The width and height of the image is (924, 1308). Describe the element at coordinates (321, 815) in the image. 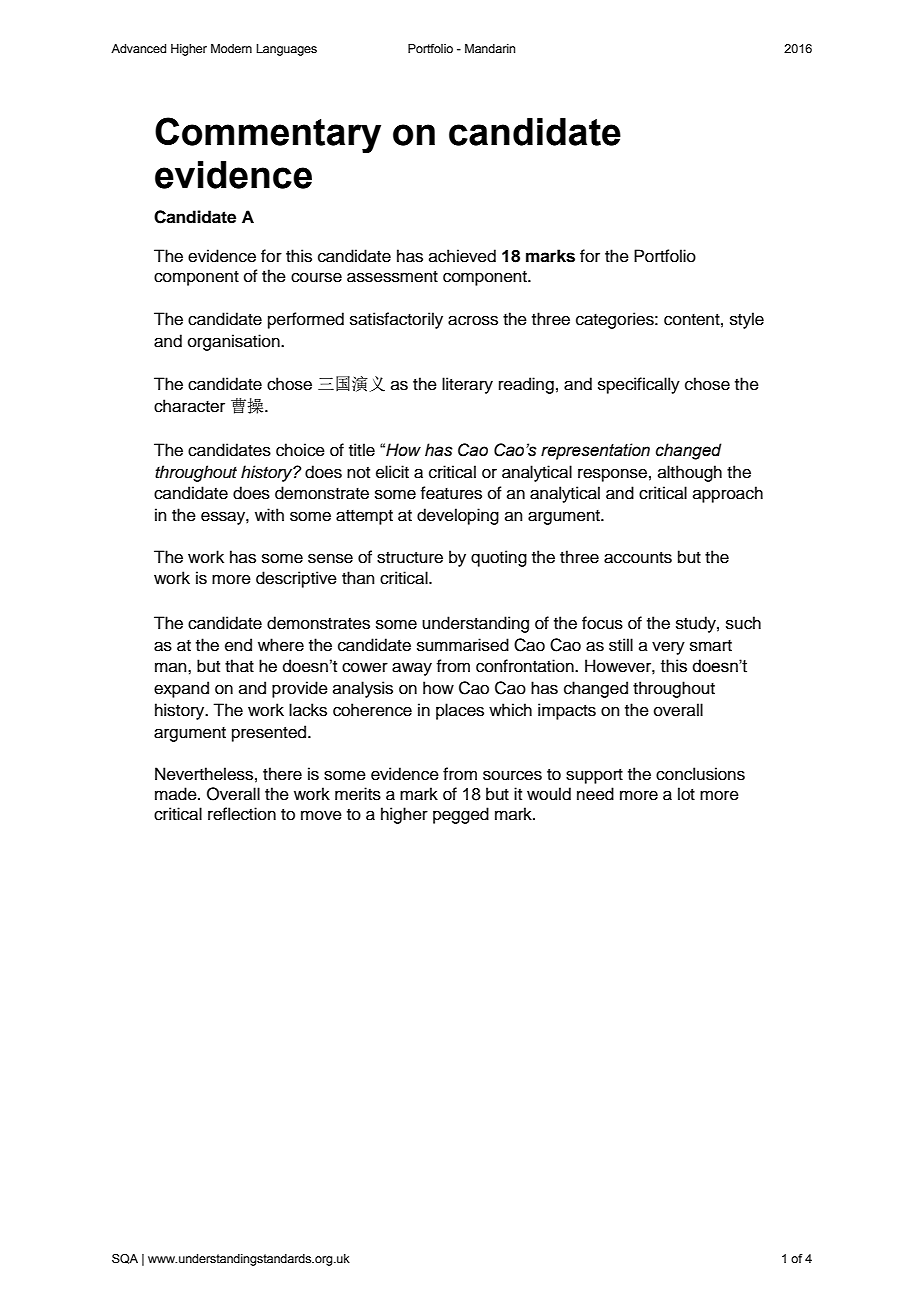

I see `move` at that location.
